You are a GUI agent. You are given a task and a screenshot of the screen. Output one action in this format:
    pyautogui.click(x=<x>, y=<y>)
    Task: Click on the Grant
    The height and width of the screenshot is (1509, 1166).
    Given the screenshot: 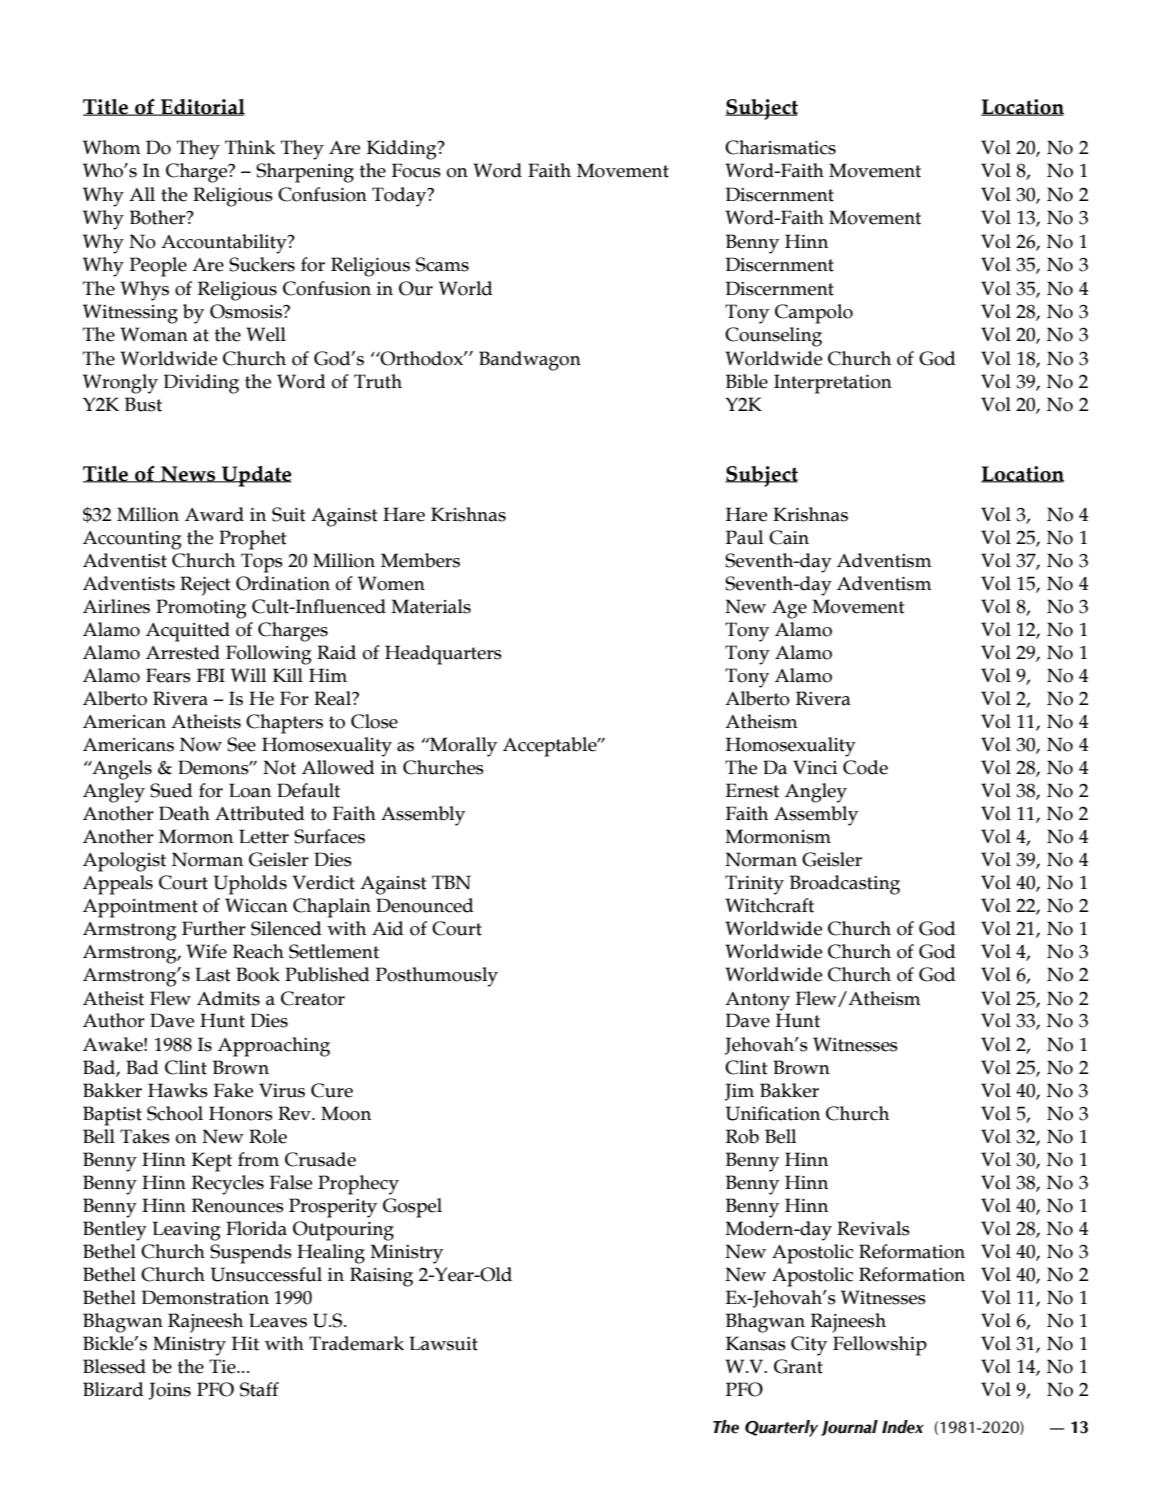 What is the action you would take?
    pyautogui.click(x=798, y=1366)
